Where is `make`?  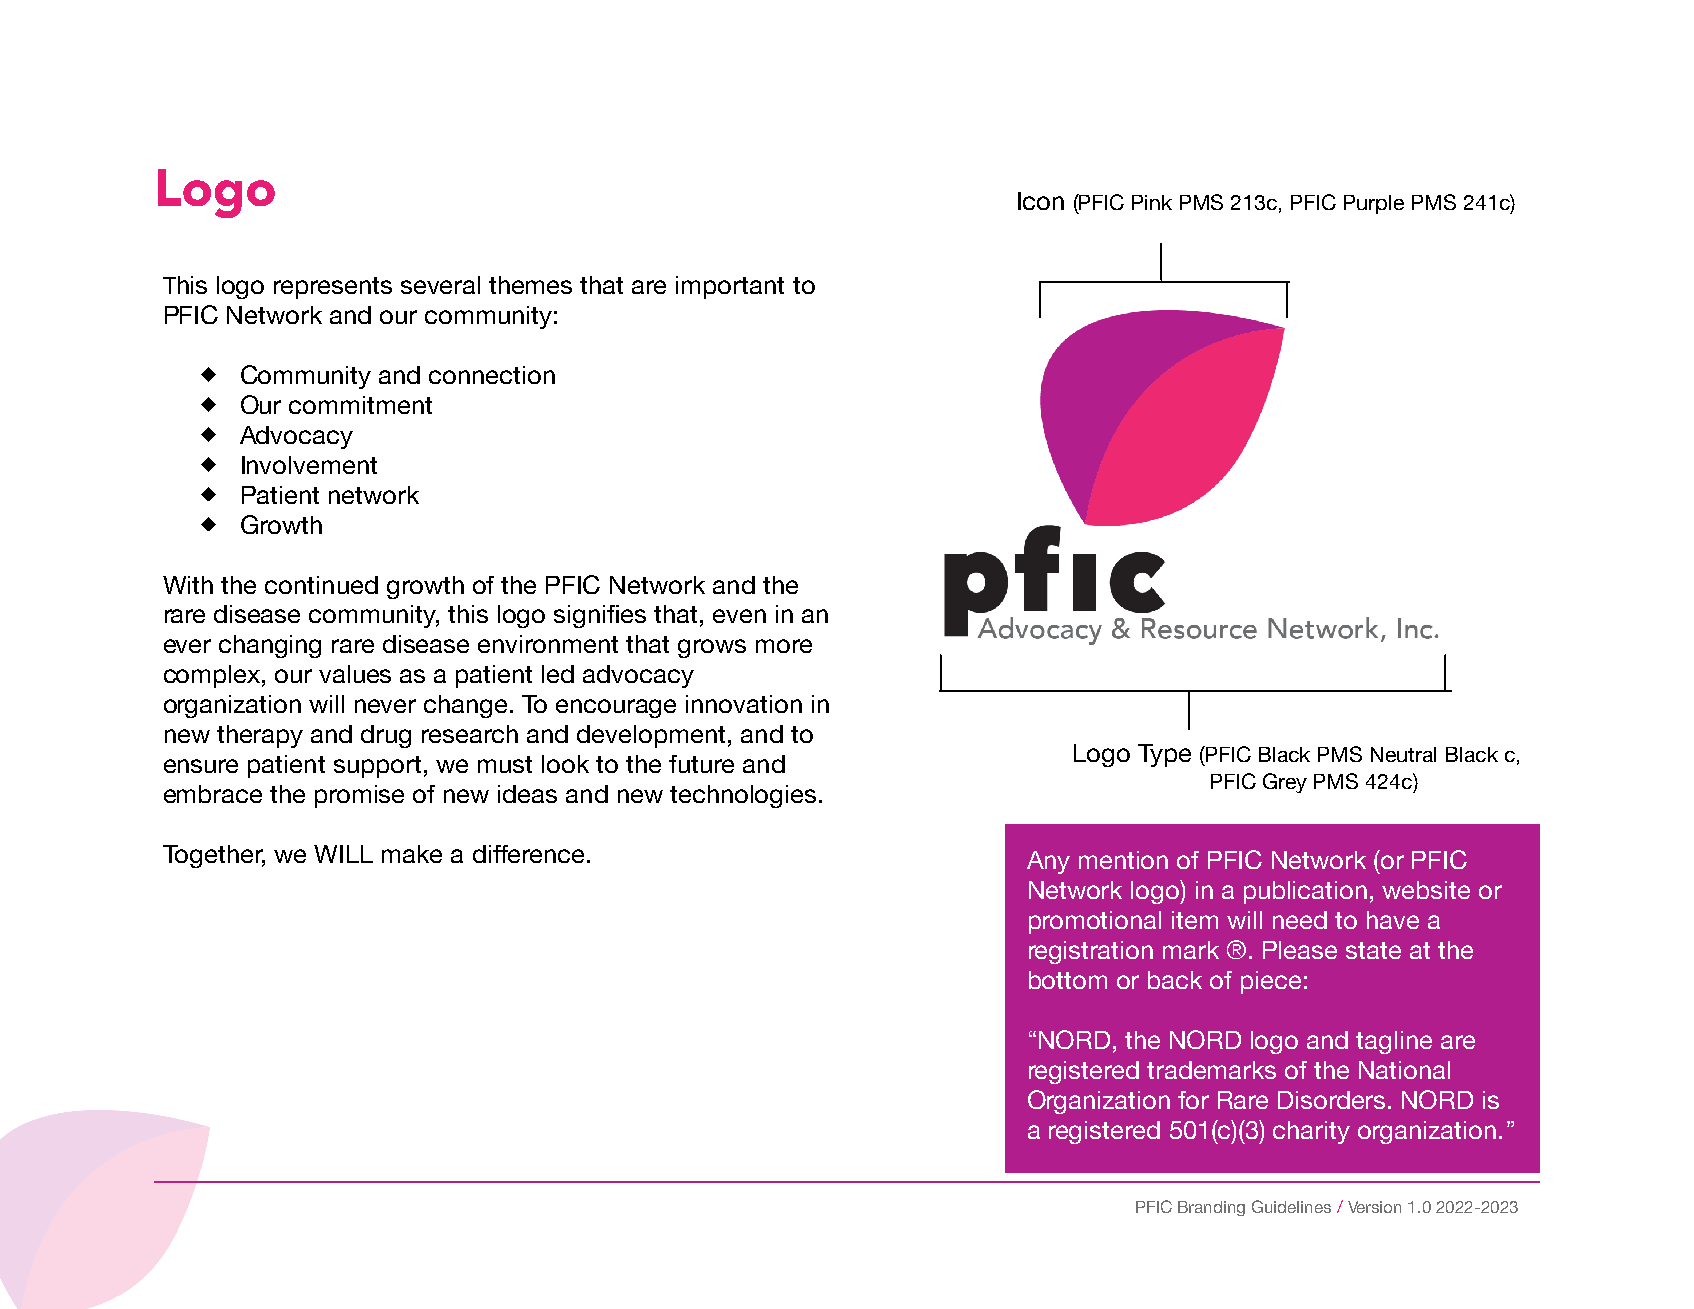
make is located at coordinates (412, 854).
